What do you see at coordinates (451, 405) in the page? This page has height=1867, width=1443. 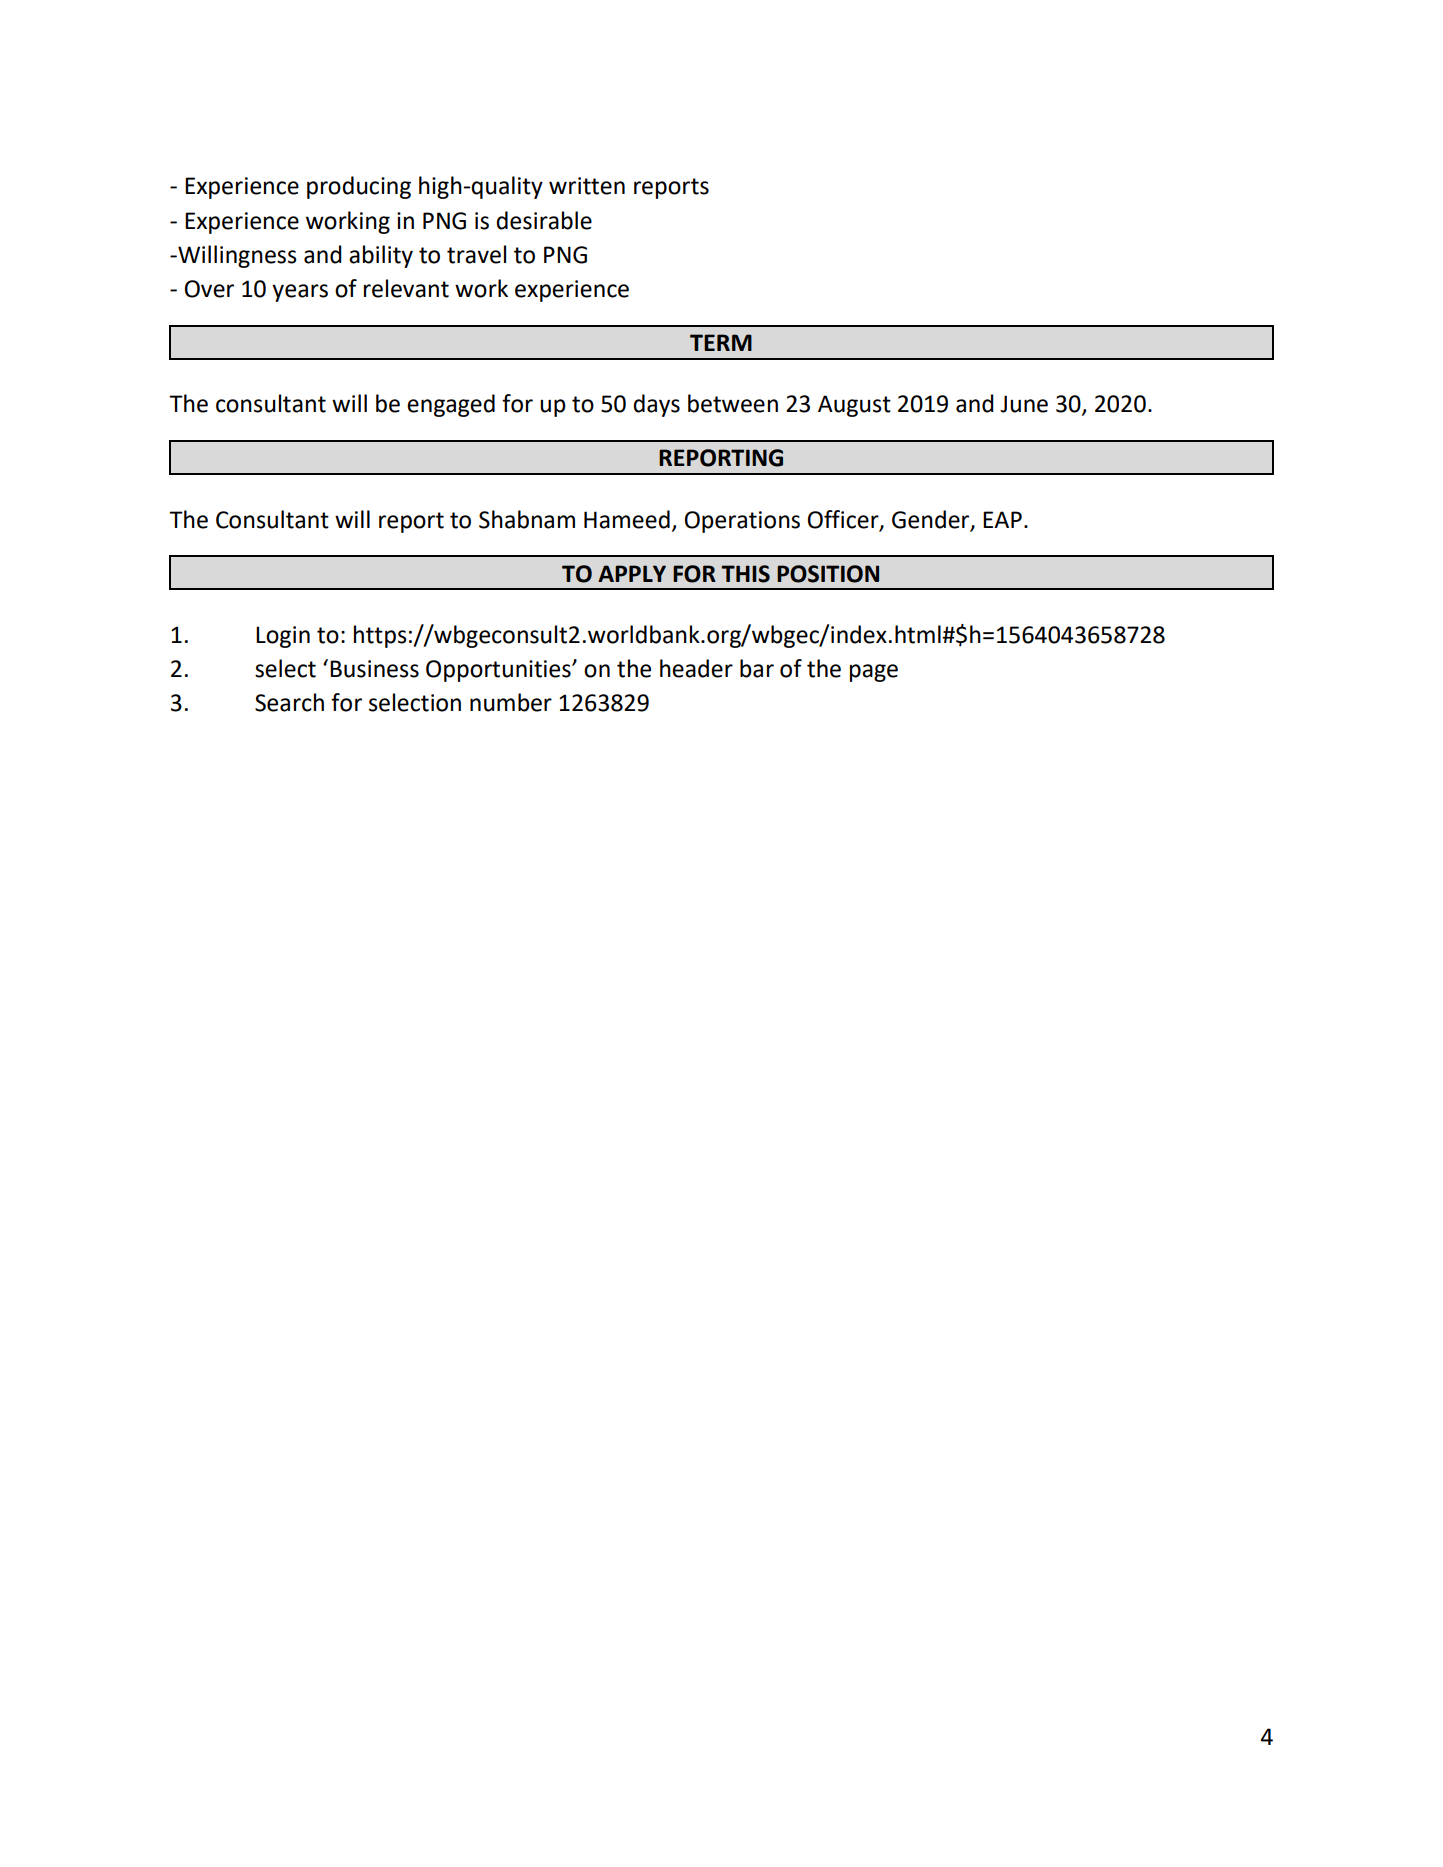 I see `engaged` at bounding box center [451, 405].
